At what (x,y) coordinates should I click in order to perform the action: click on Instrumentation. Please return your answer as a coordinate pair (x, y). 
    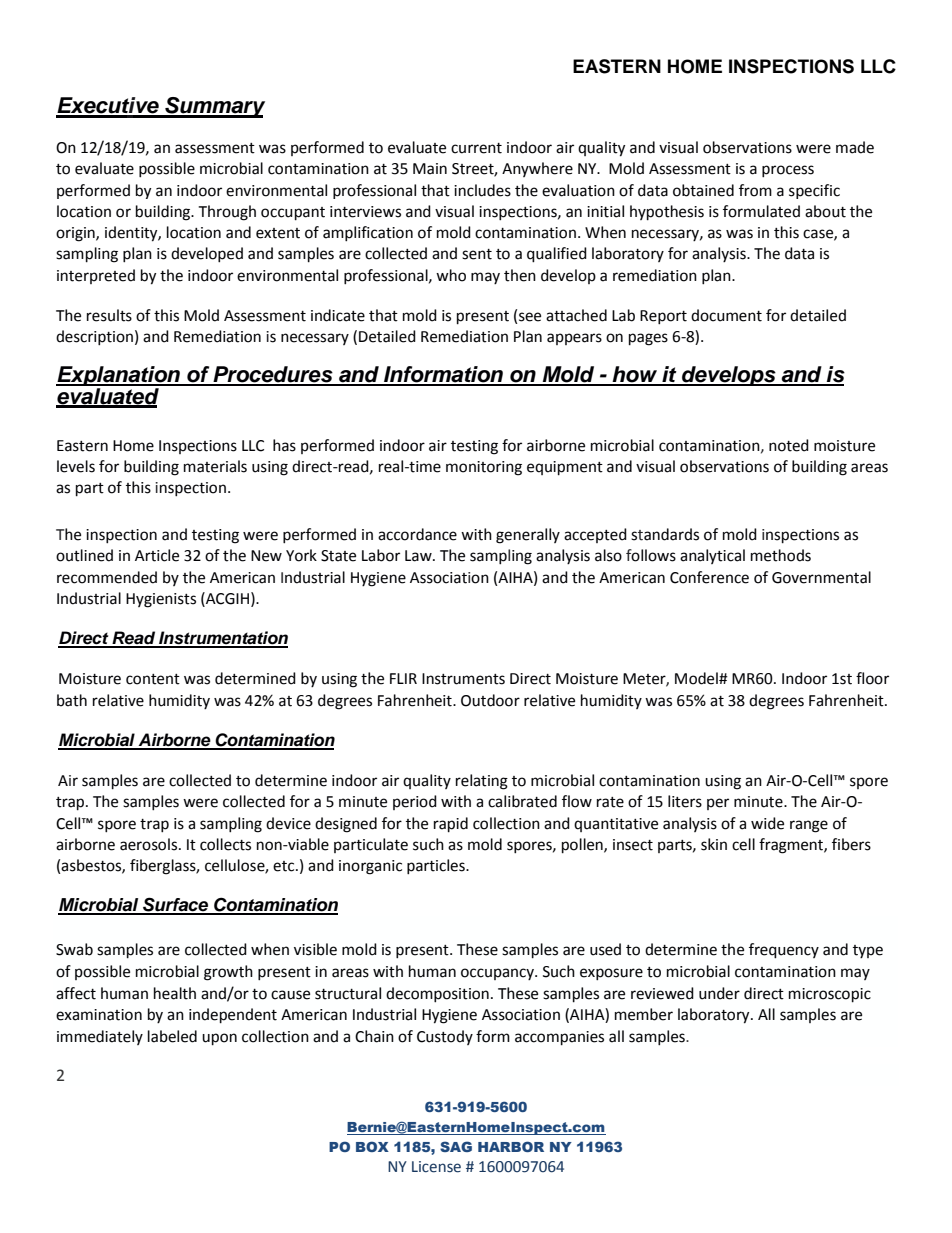
    Looking at the image, I should click on (222, 639).
